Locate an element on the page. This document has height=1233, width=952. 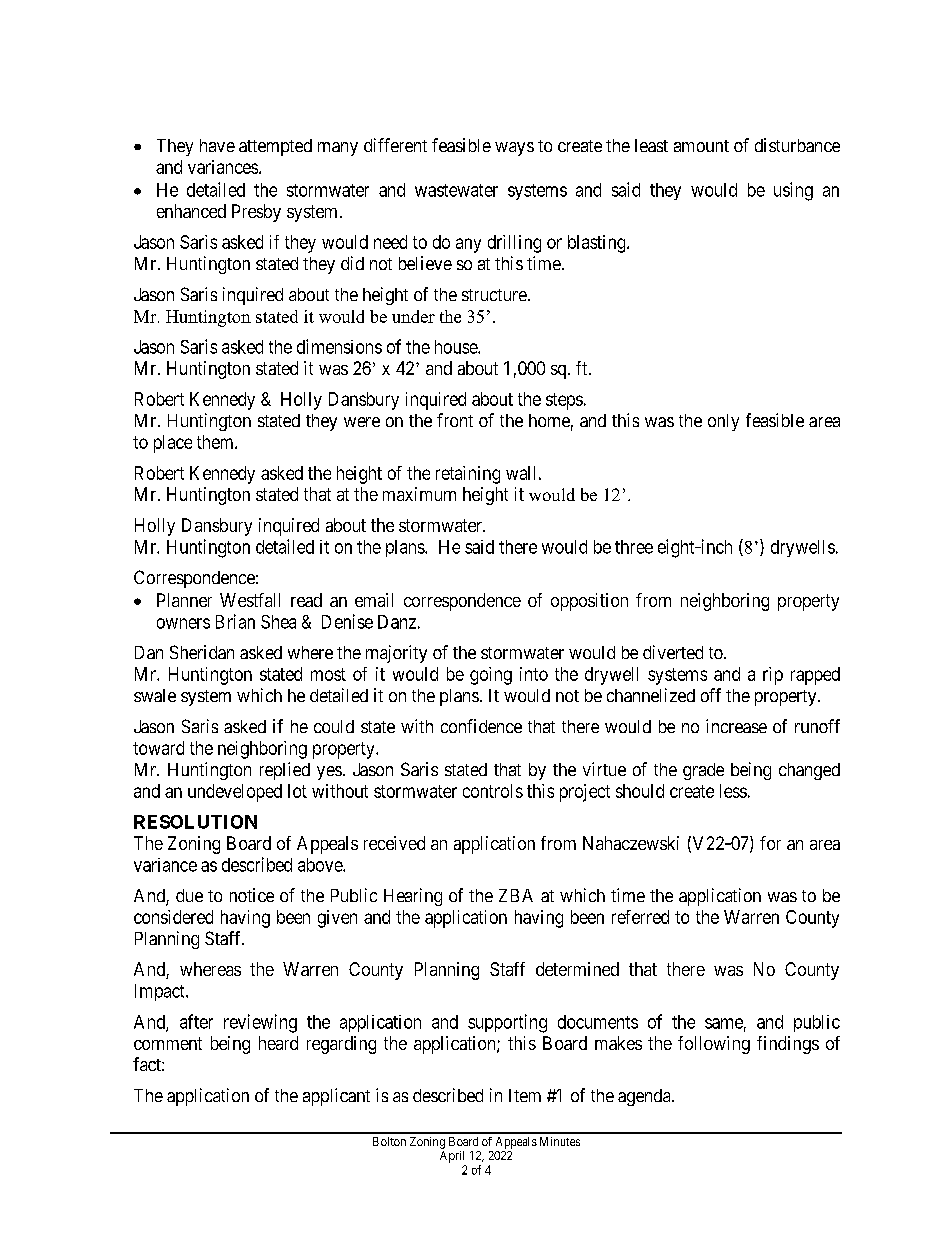
rip is located at coordinates (773, 676).
